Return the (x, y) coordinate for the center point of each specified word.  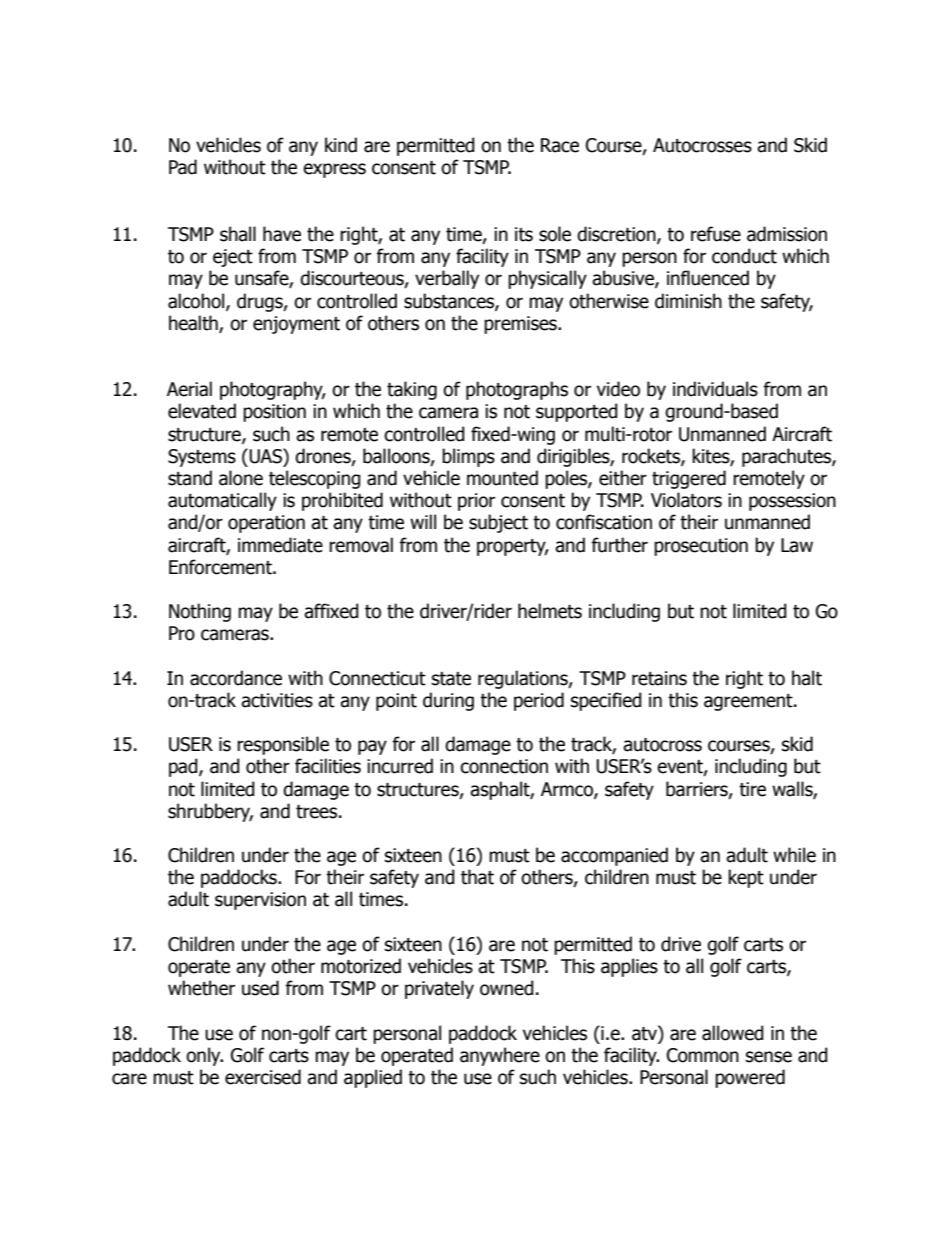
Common (703, 1055)
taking (412, 390)
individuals (715, 389)
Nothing (200, 612)
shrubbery (210, 812)
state (451, 679)
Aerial (189, 389)
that (477, 877)
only (204, 1056)
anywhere (500, 1056)
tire (752, 789)
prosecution (701, 547)
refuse (716, 234)
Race (560, 145)
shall (238, 234)
